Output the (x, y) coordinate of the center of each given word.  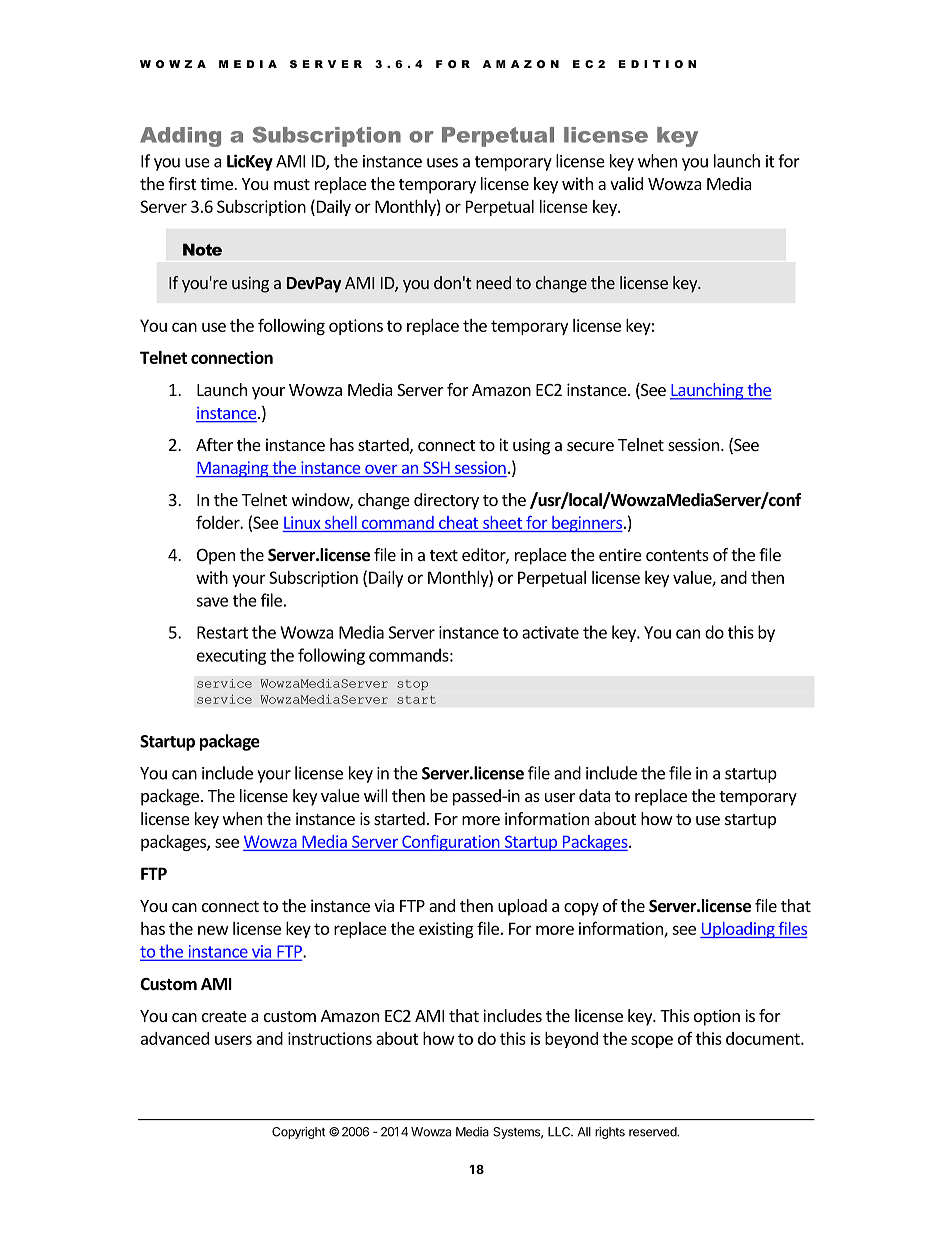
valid (626, 183)
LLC (560, 1132)
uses (442, 163)
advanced (175, 1038)
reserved (653, 1132)
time (217, 183)
